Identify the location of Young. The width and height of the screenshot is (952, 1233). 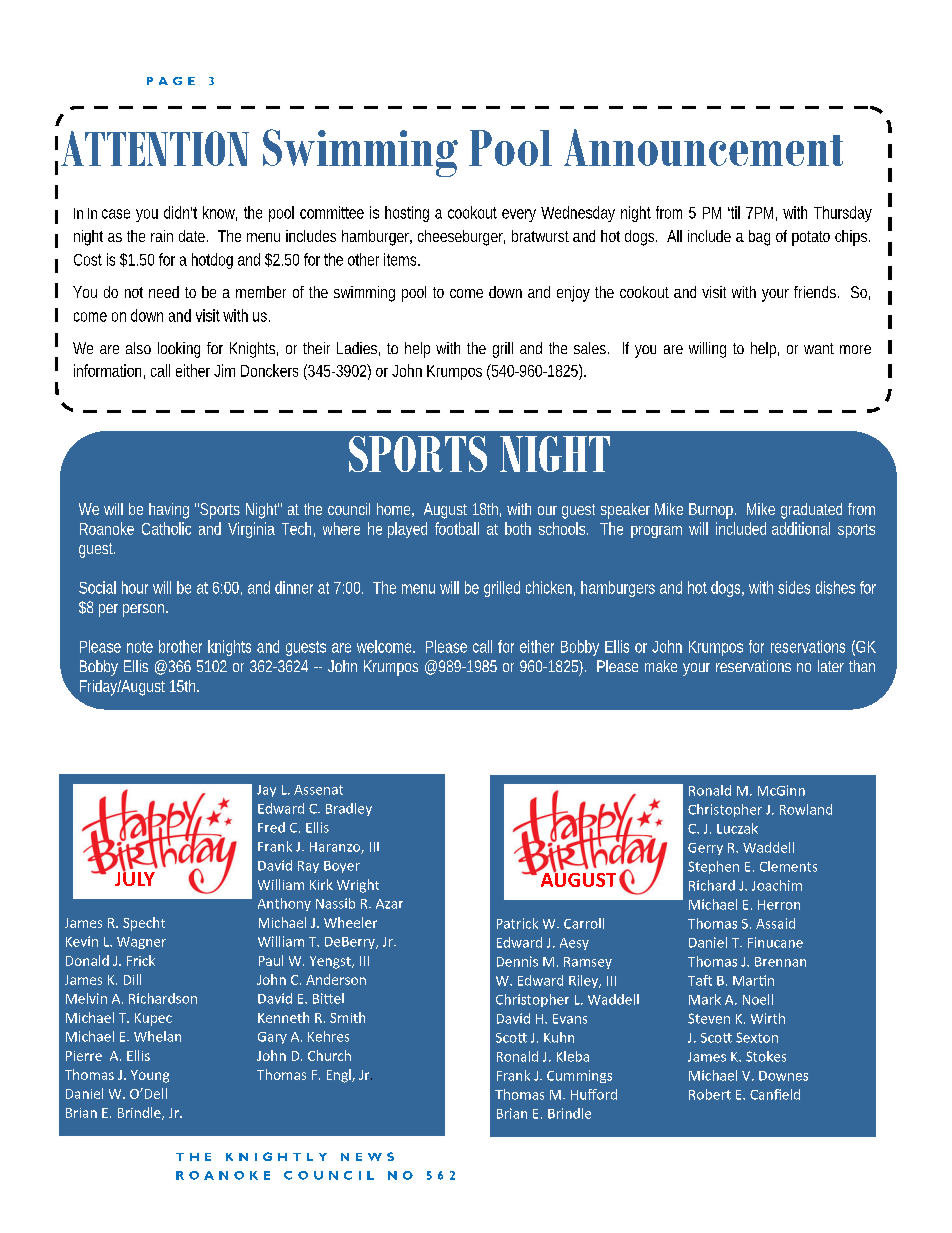
(150, 1076).
